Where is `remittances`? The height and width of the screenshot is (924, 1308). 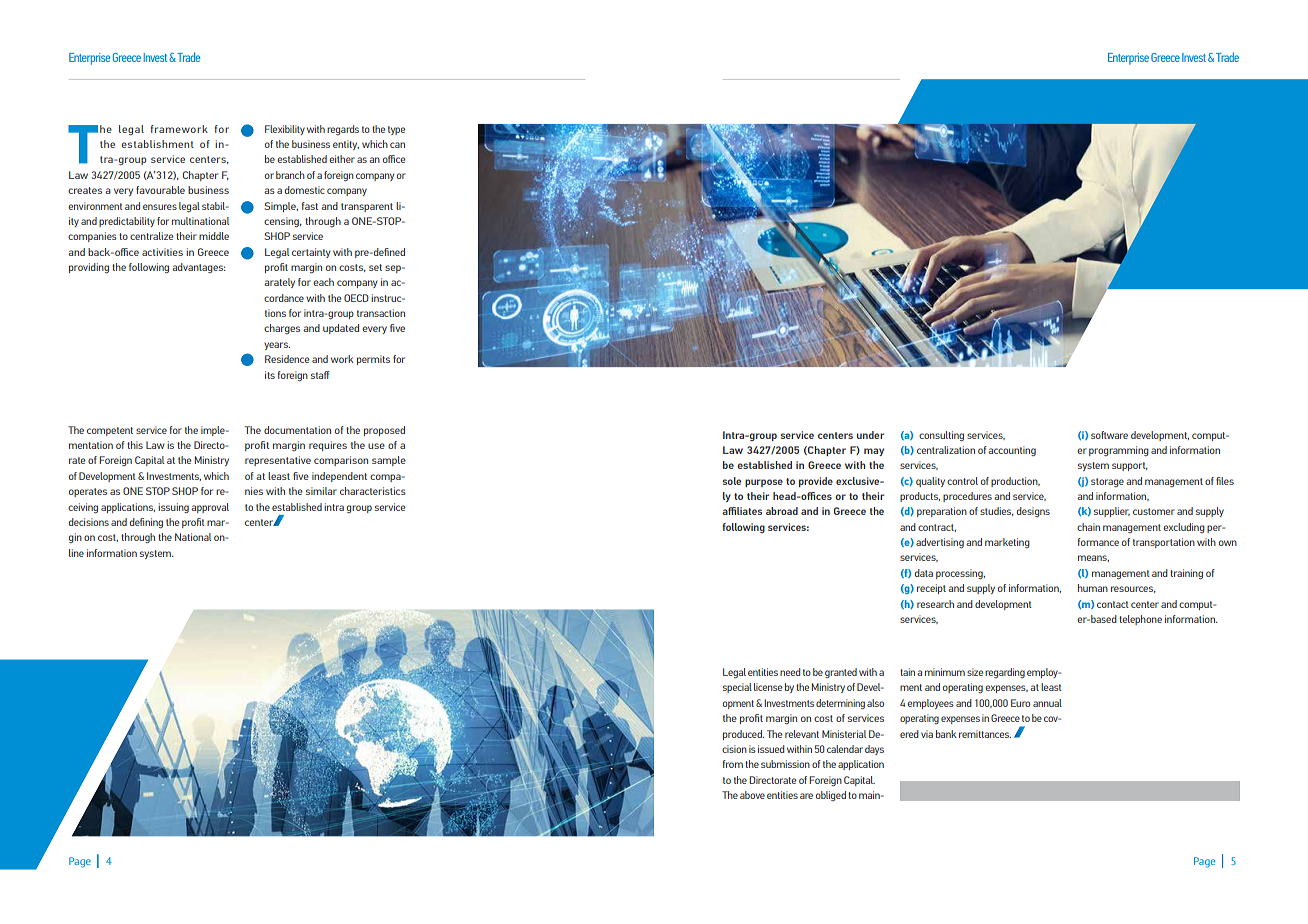
remittances is located at coordinates (985, 734).
